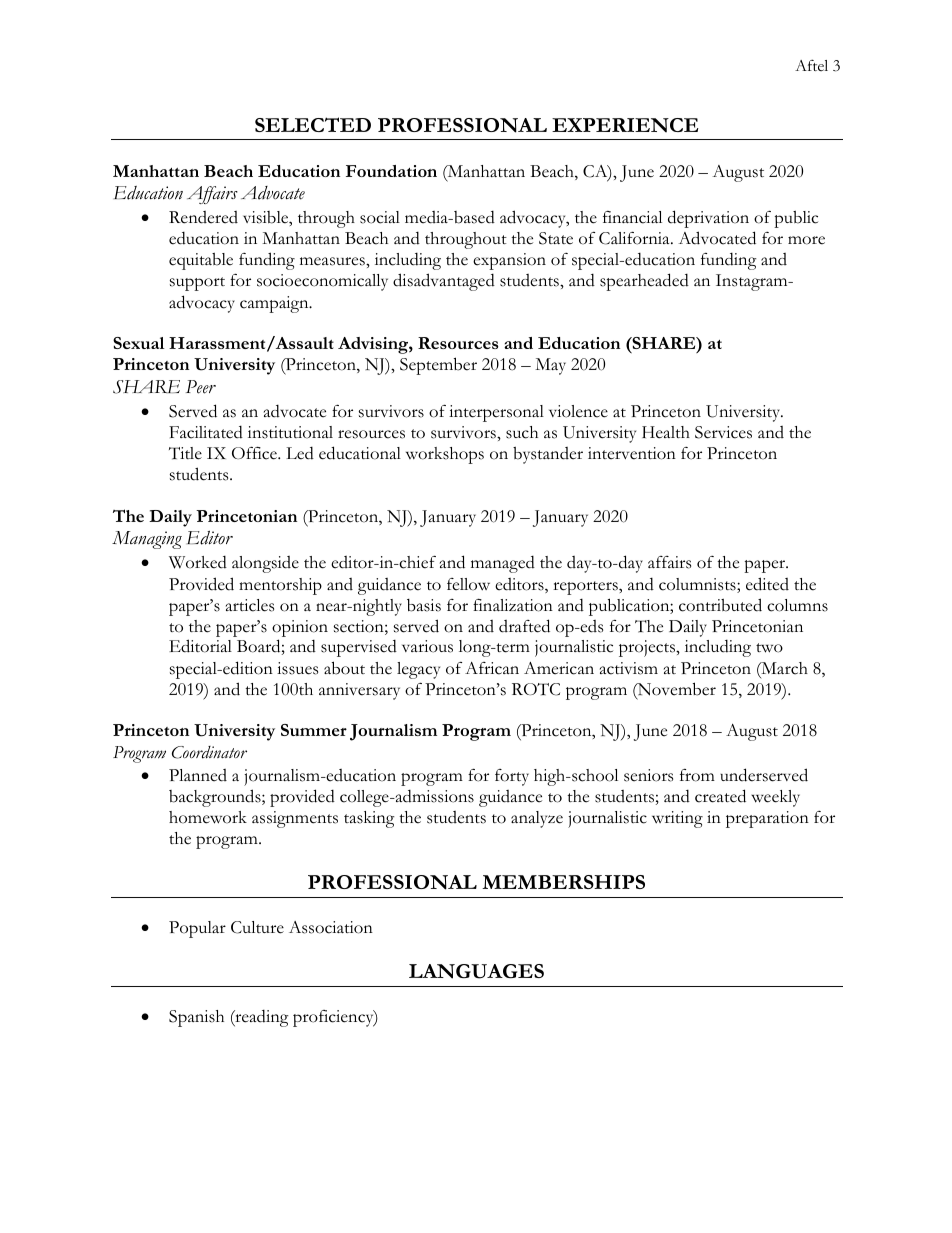  I want to click on forty, so click(512, 777).
